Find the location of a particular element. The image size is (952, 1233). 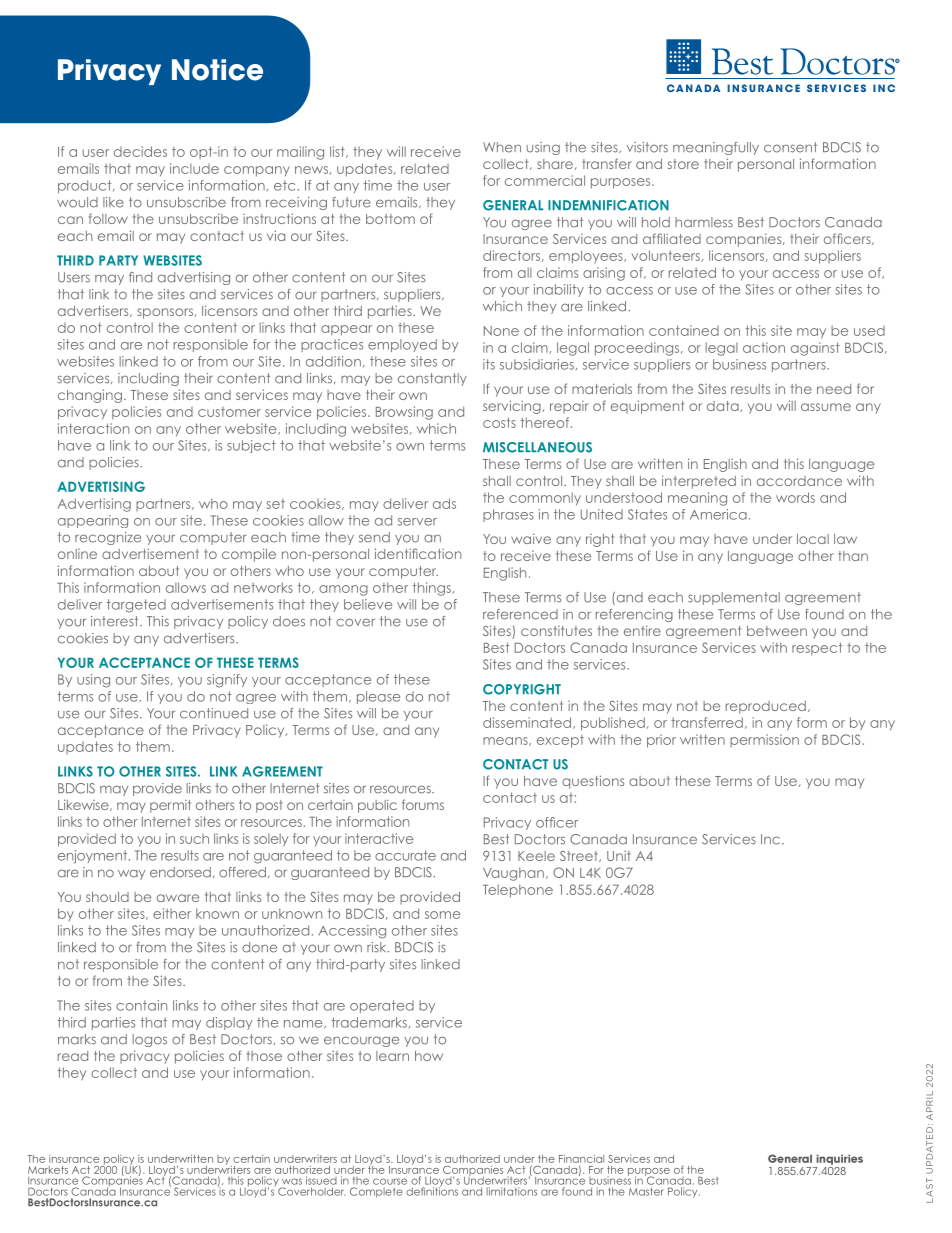

referenced is located at coordinates (520, 614).
